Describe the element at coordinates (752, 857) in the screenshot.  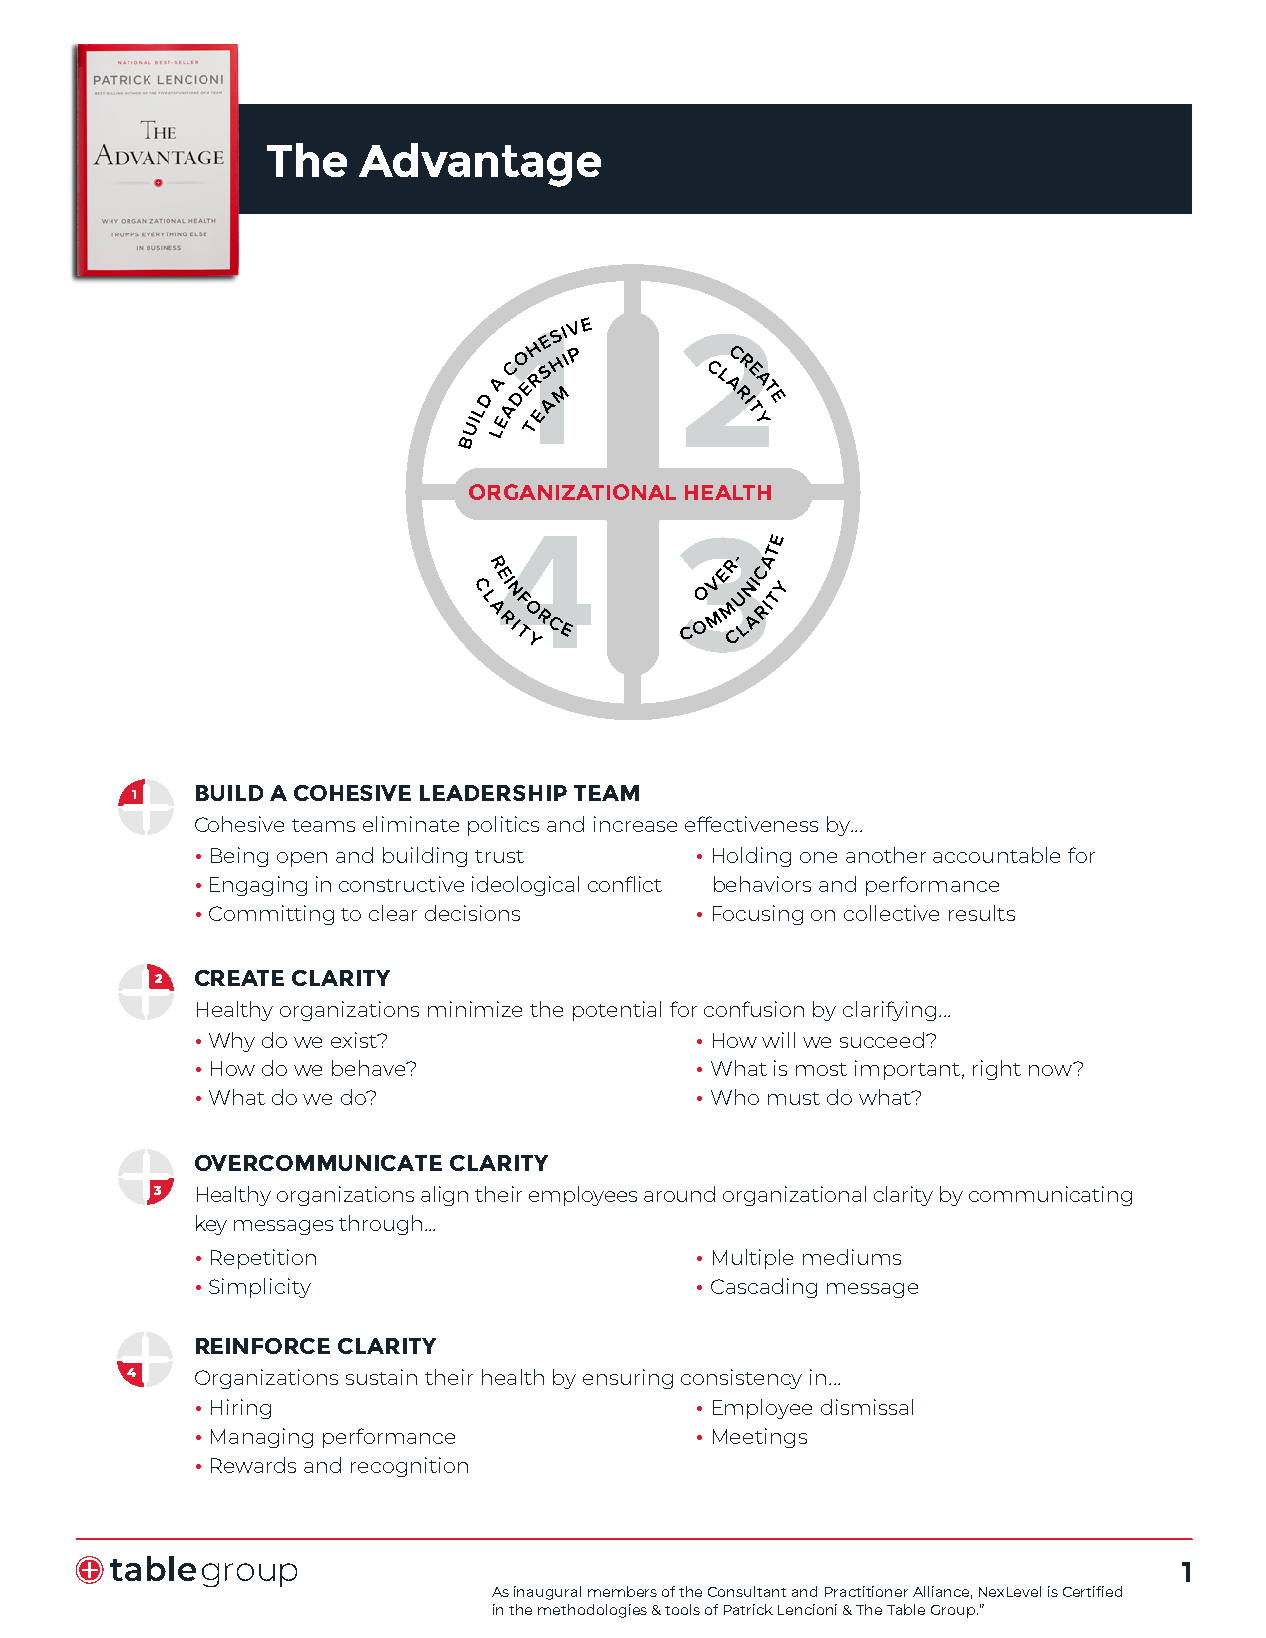
I see `Holding` at that location.
